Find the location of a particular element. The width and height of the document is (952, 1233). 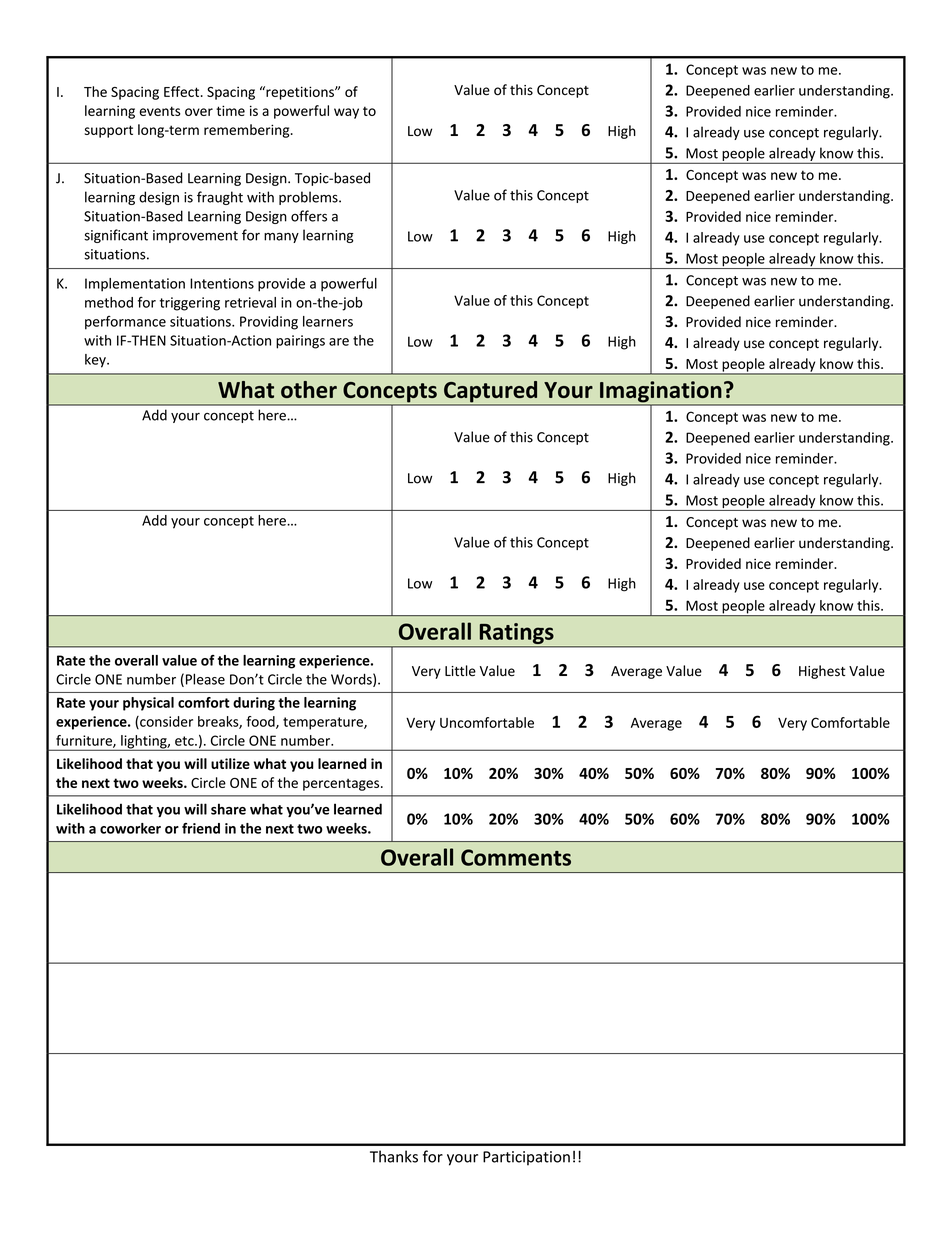

Thanks is located at coordinates (394, 1156).
